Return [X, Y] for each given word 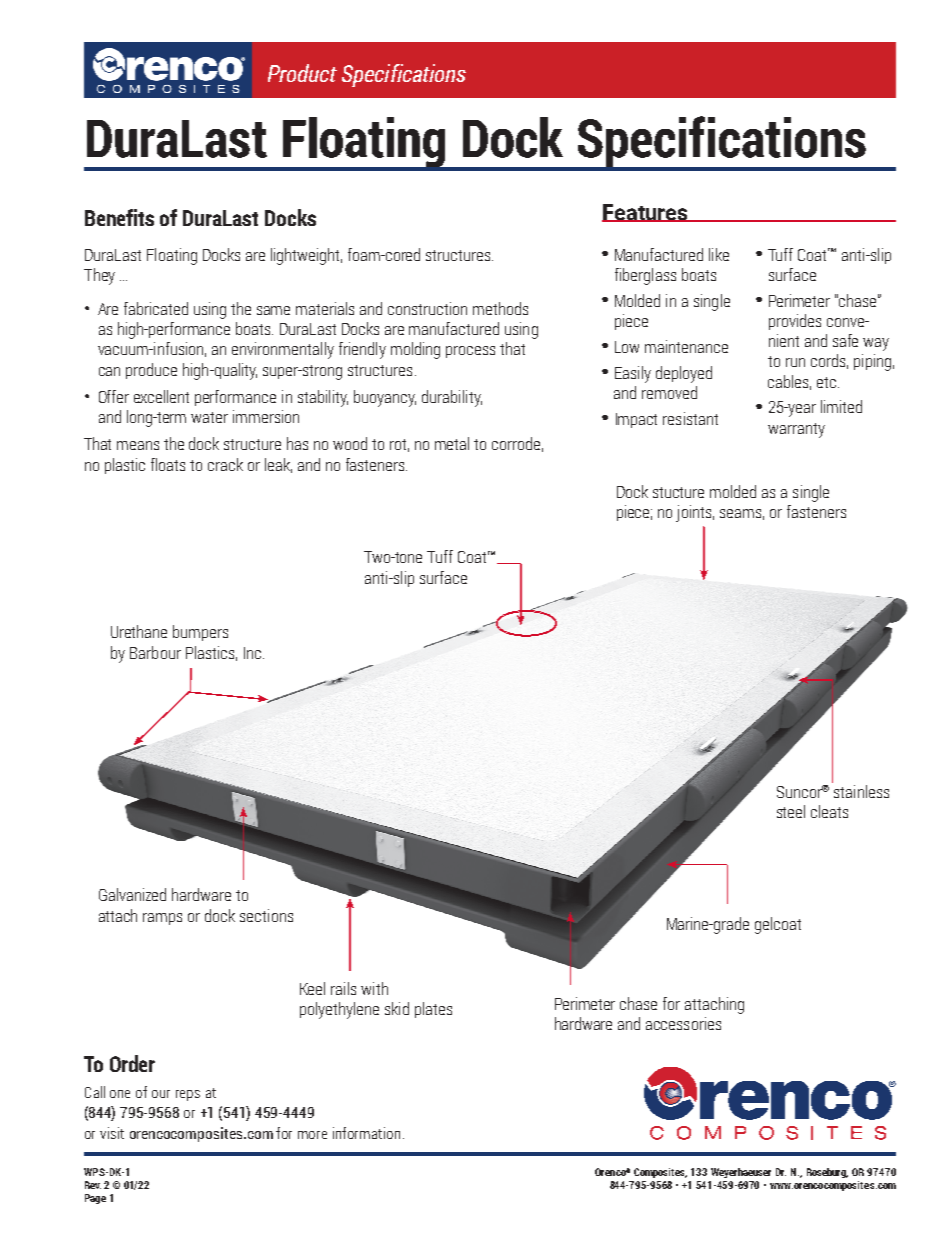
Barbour [155, 652]
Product [302, 73]
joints [695, 513]
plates [433, 1010]
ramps [162, 919]
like [719, 254]
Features [646, 213]
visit [112, 1133]
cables [789, 382]
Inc [254, 653]
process [470, 352]
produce [151, 371]
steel [791, 811]
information [366, 1133]
